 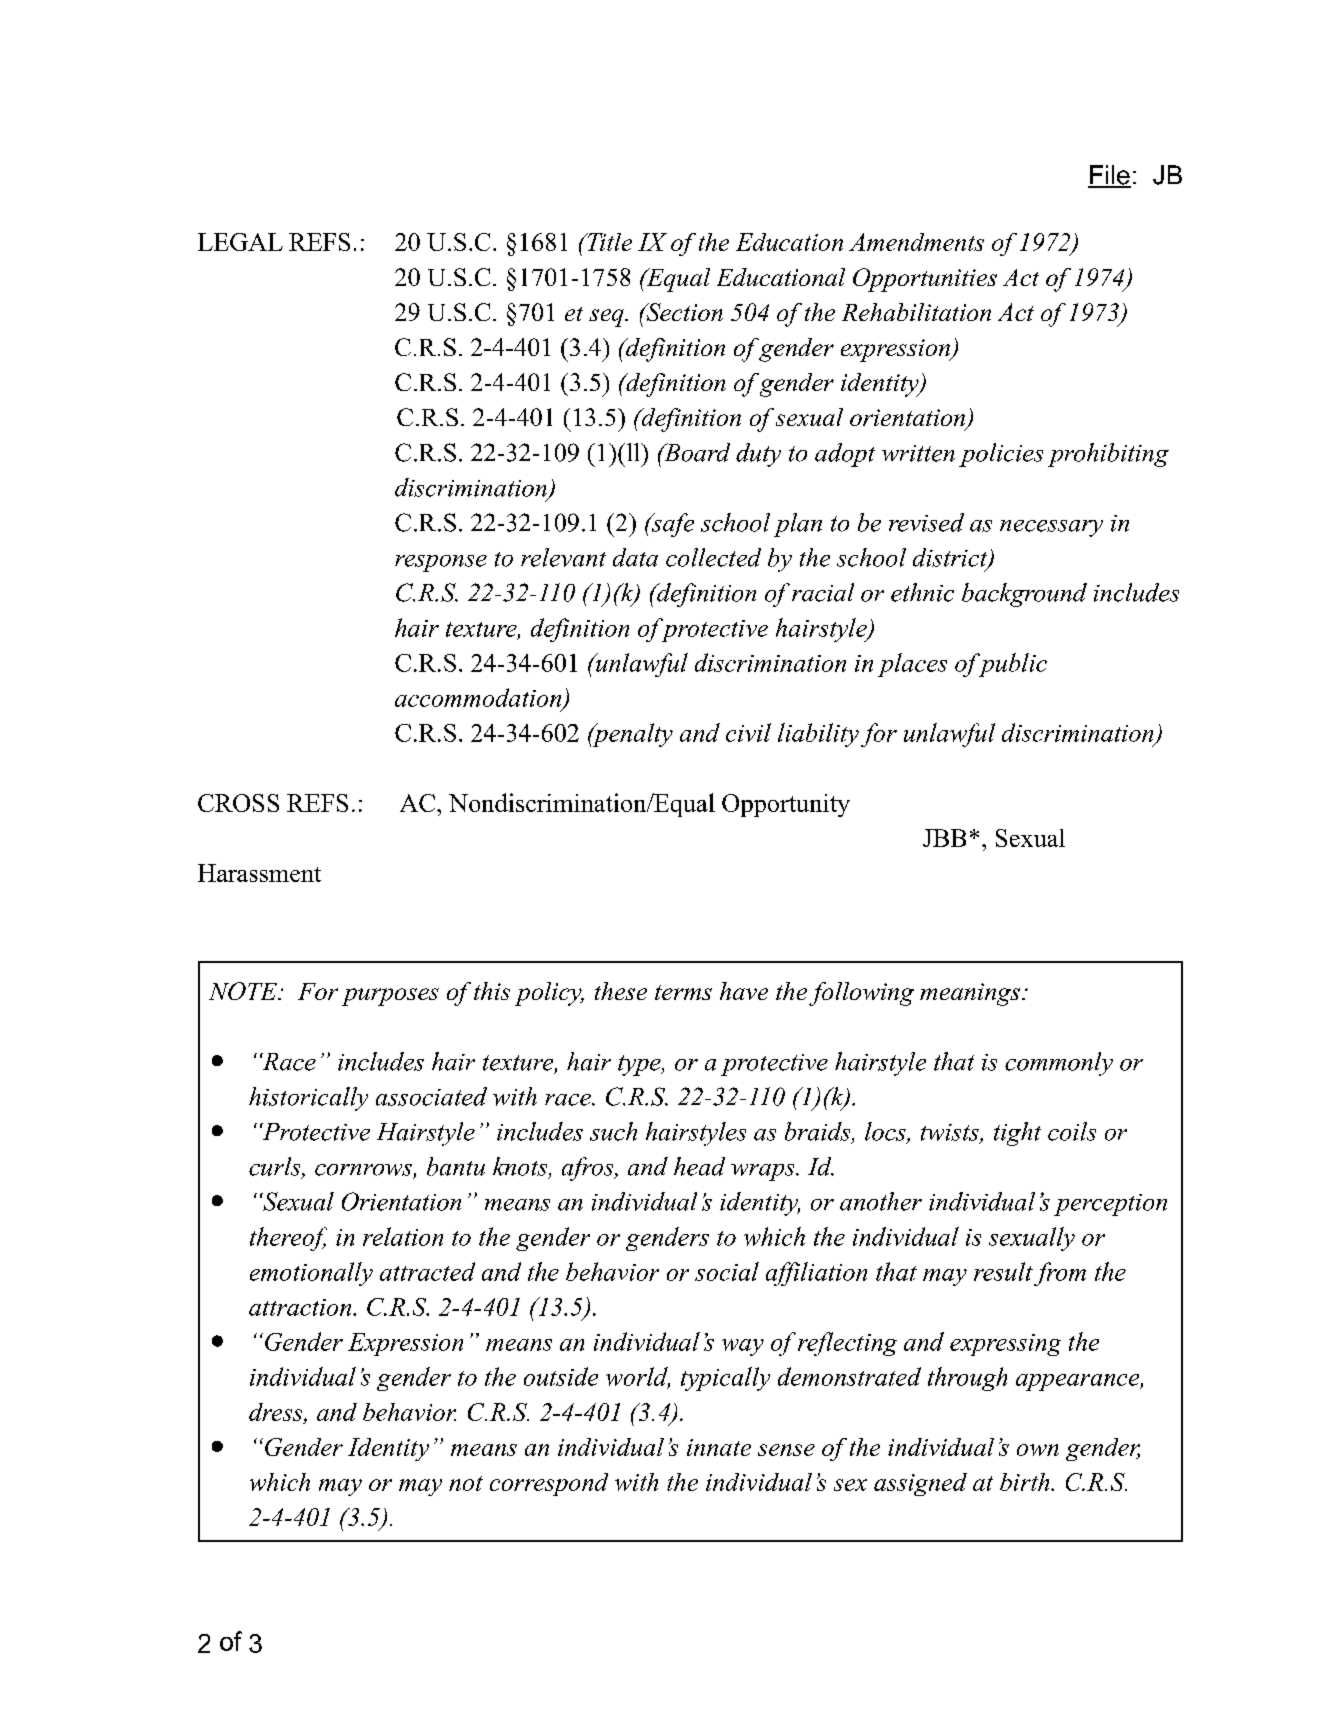 I want to click on Title, so click(x=608, y=242).
